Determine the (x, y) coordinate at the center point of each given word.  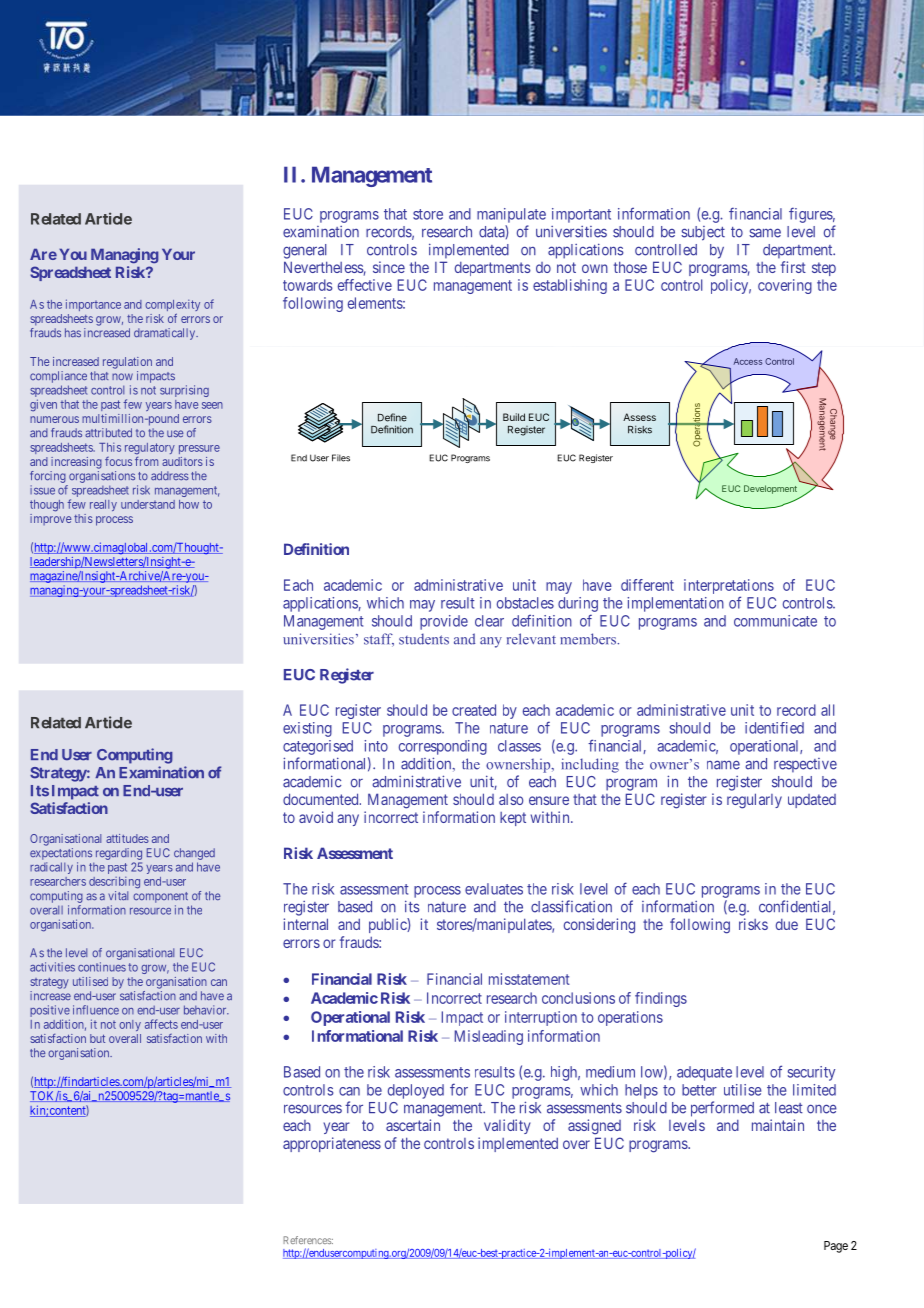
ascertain (413, 1125)
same (765, 233)
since (389, 267)
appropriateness (332, 1144)
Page (836, 1247)
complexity (172, 307)
